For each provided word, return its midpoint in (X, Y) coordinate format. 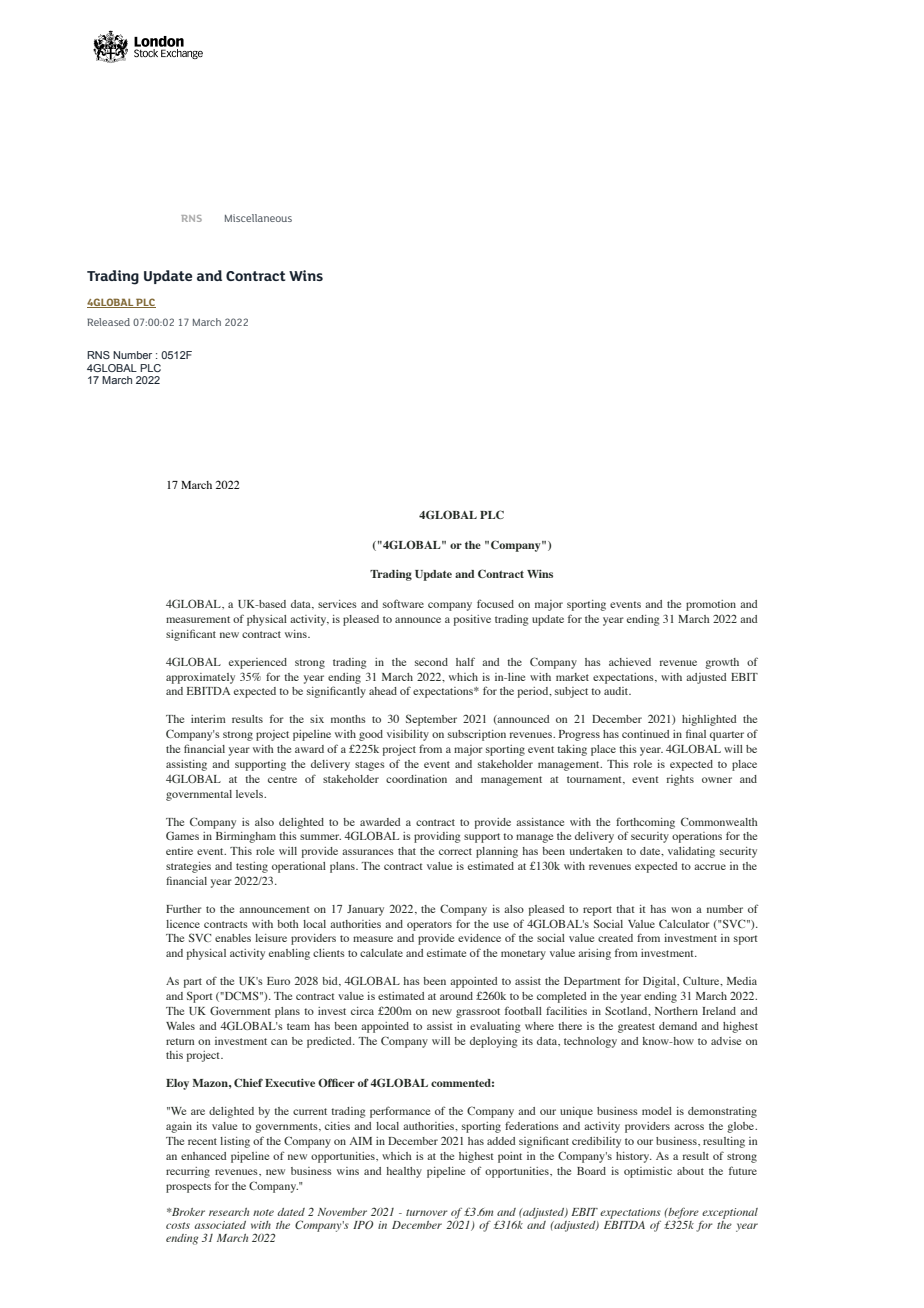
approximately (200, 678)
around (456, 996)
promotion (711, 605)
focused (495, 603)
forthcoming (645, 823)
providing (437, 837)
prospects (188, 1188)
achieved (630, 662)
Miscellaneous (258, 218)
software (403, 603)
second (431, 662)
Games (182, 835)
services (337, 604)
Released (108, 322)
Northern (676, 1011)
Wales (180, 1026)
